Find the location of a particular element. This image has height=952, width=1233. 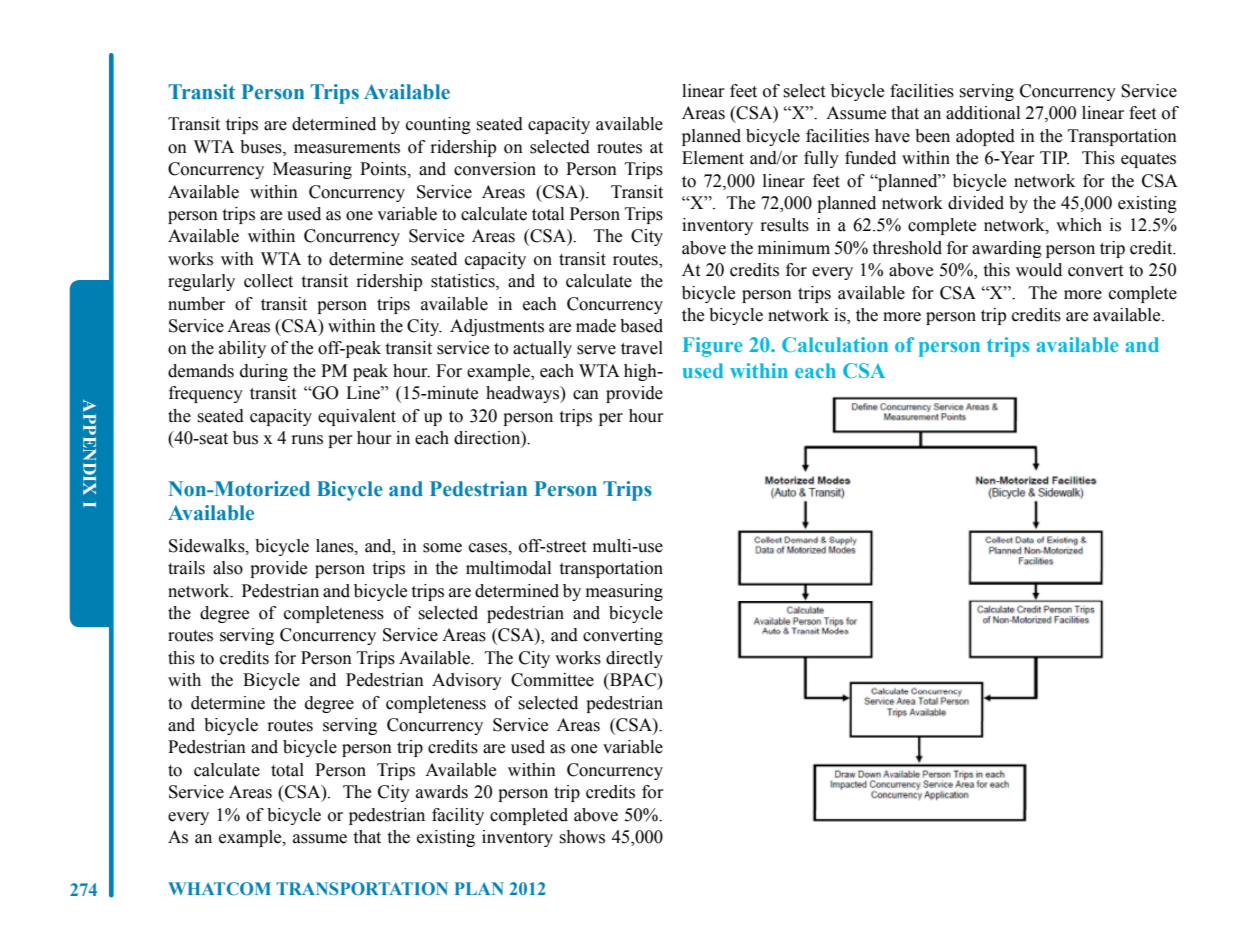

Element is located at coordinates (713, 158).
